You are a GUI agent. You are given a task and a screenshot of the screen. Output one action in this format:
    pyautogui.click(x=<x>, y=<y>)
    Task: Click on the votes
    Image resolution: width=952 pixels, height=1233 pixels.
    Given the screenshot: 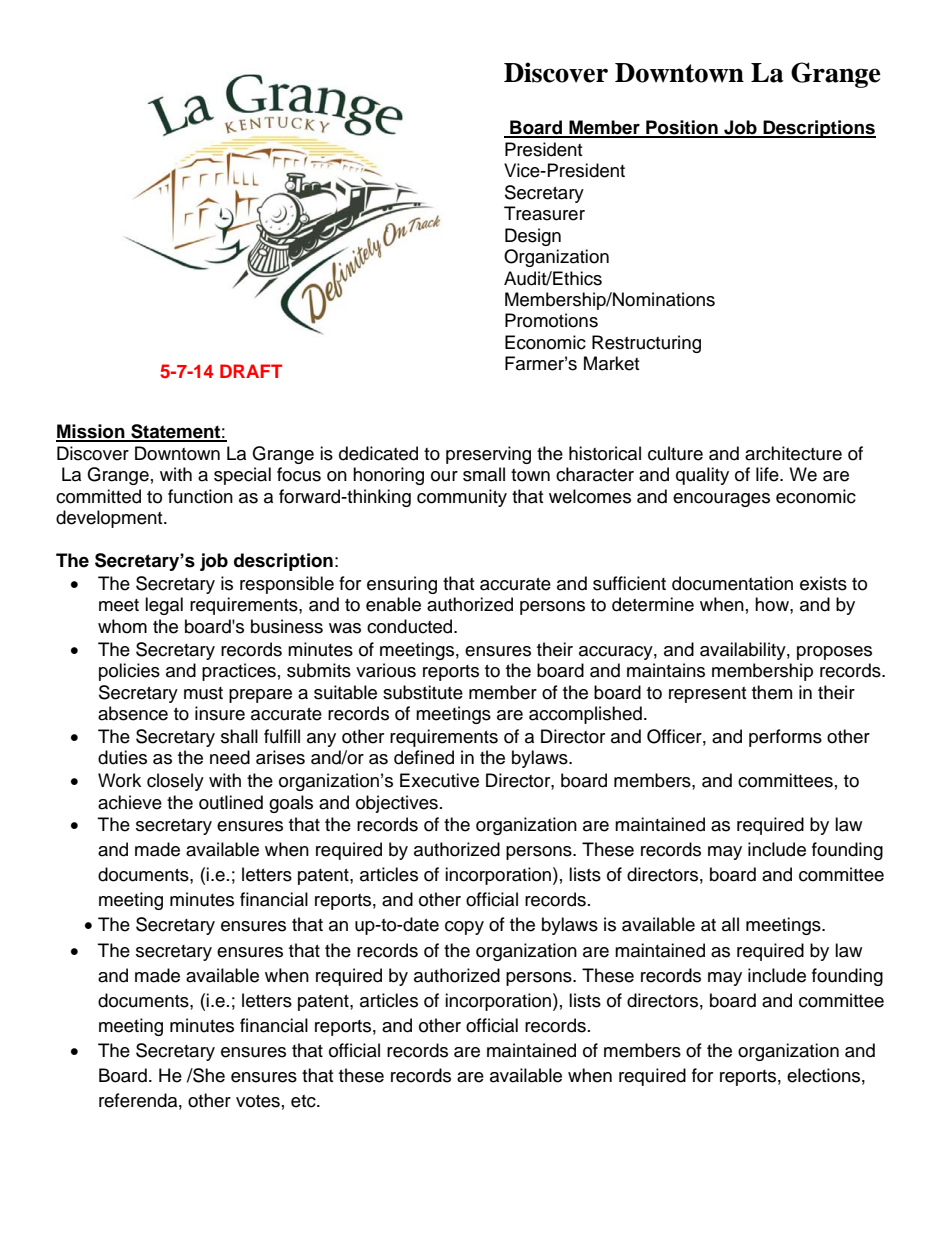 What is the action you would take?
    pyautogui.click(x=258, y=1101)
